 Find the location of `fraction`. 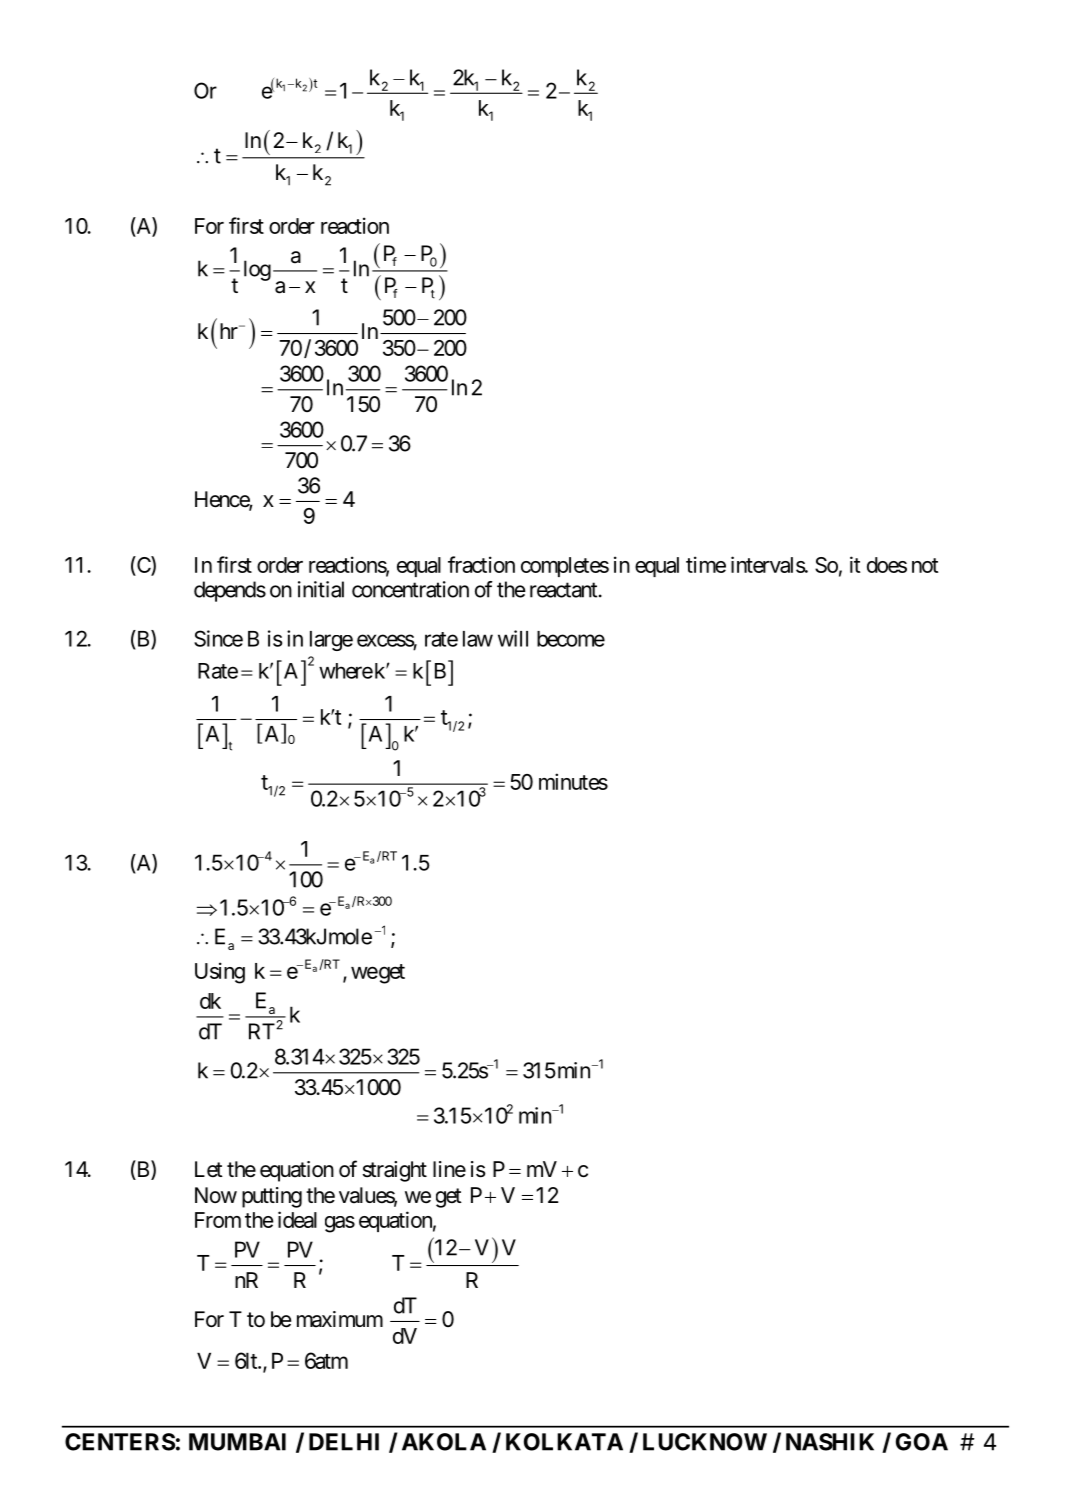

fraction is located at coordinates (481, 564).
